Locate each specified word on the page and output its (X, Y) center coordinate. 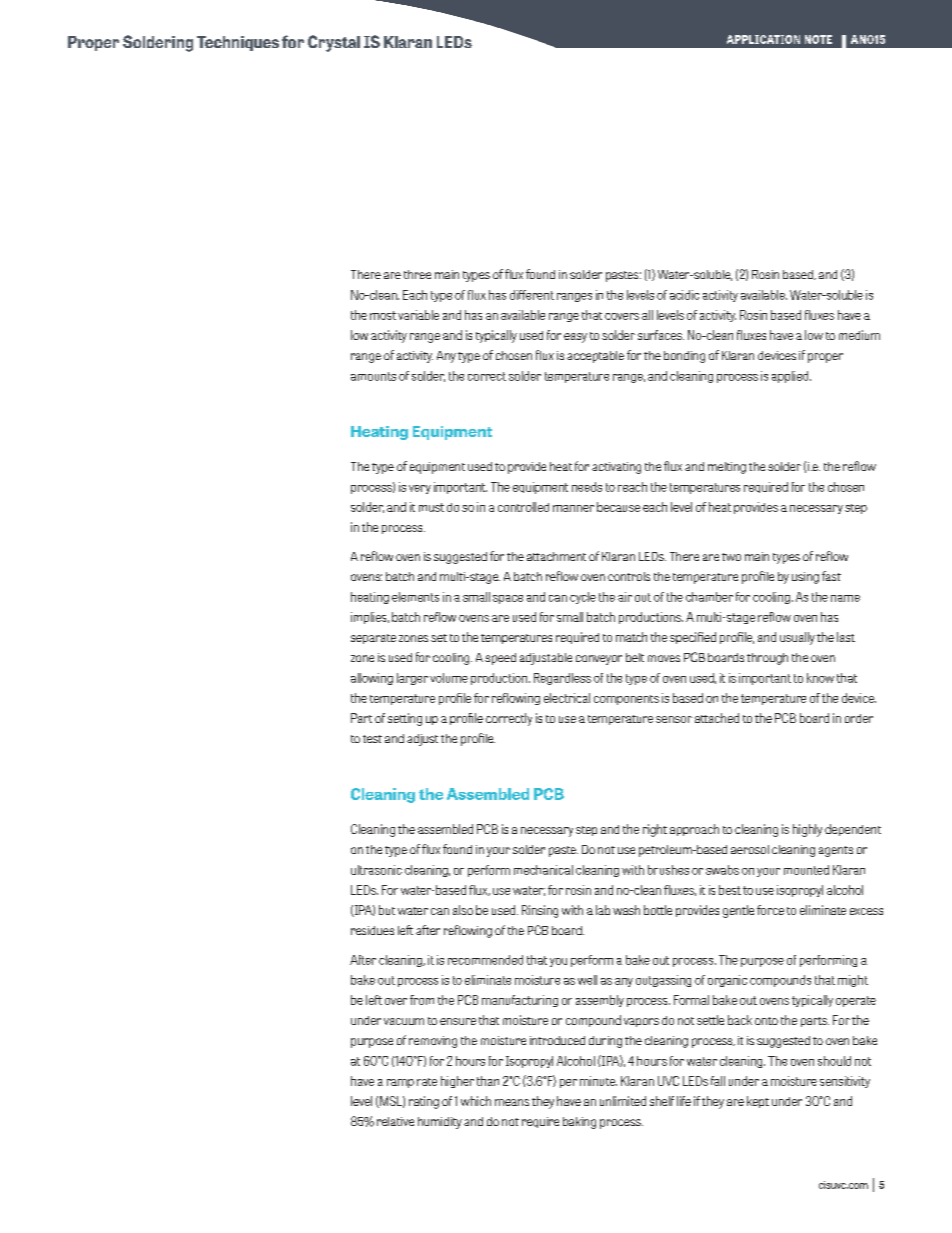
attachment (556, 556)
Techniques (238, 43)
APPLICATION (763, 39)
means (512, 1102)
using (805, 578)
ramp (400, 1083)
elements (415, 597)
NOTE (818, 39)
